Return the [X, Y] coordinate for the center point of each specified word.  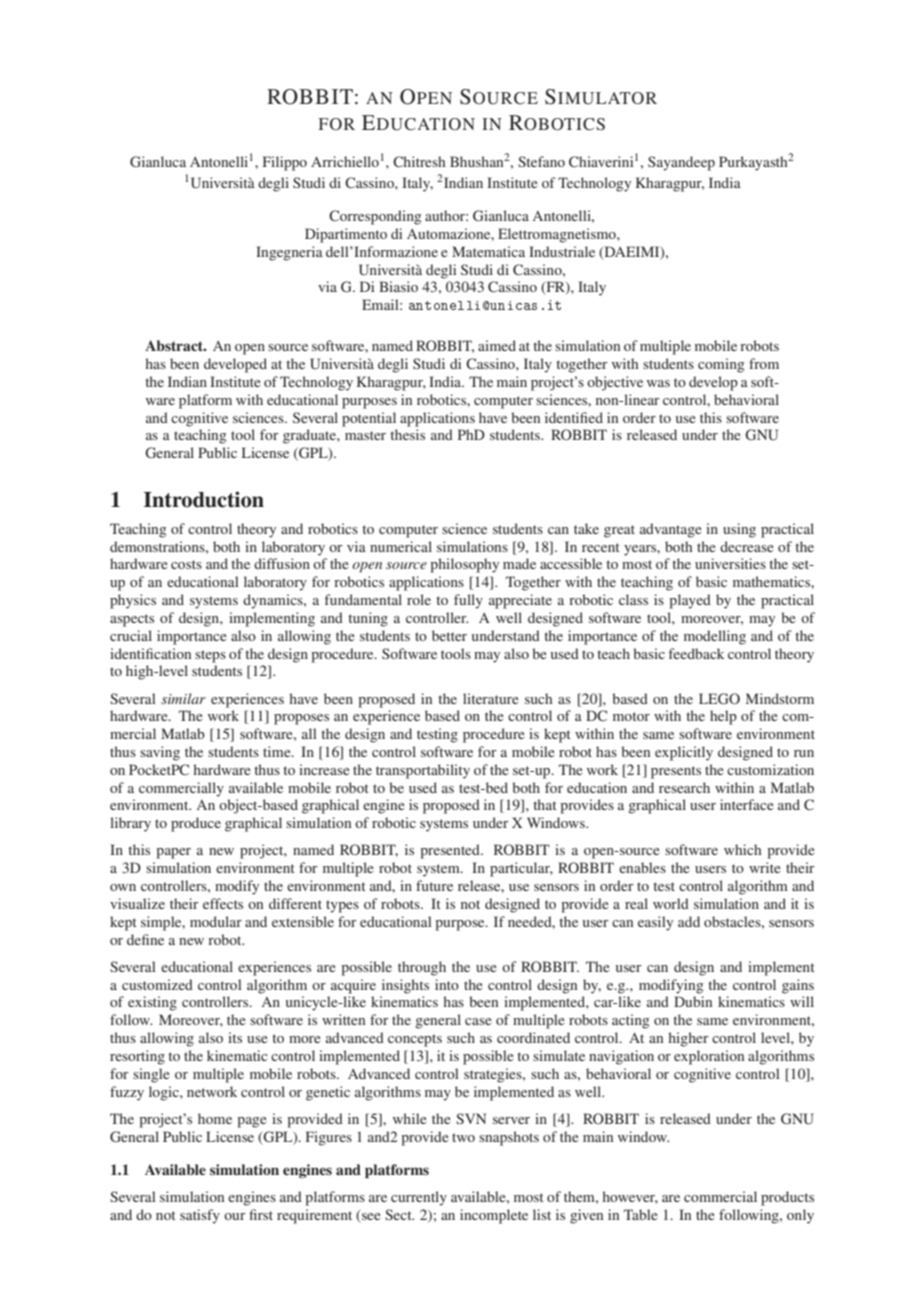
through [422, 968]
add [689, 921]
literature [490, 698]
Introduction [204, 499]
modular [216, 921]
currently [419, 1198]
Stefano [541, 161]
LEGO [719, 699]
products [787, 1198]
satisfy [200, 1216]
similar [183, 698]
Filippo [285, 163]
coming [721, 365]
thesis [407, 434]
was [658, 383]
